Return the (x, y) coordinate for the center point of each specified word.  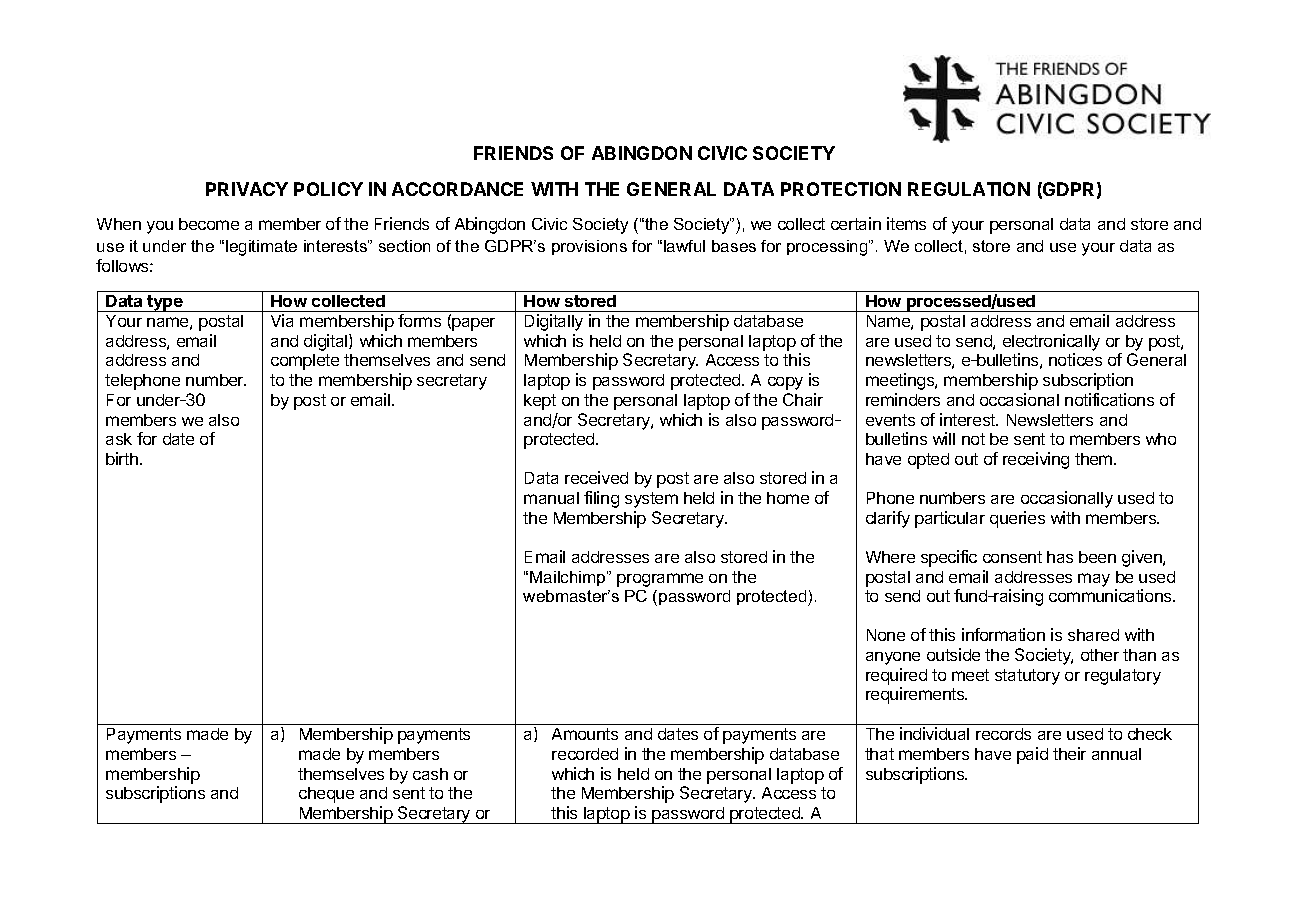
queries (1017, 519)
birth (122, 458)
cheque (326, 795)
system (651, 500)
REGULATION (969, 189)
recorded (585, 754)
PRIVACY (247, 189)
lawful (684, 246)
